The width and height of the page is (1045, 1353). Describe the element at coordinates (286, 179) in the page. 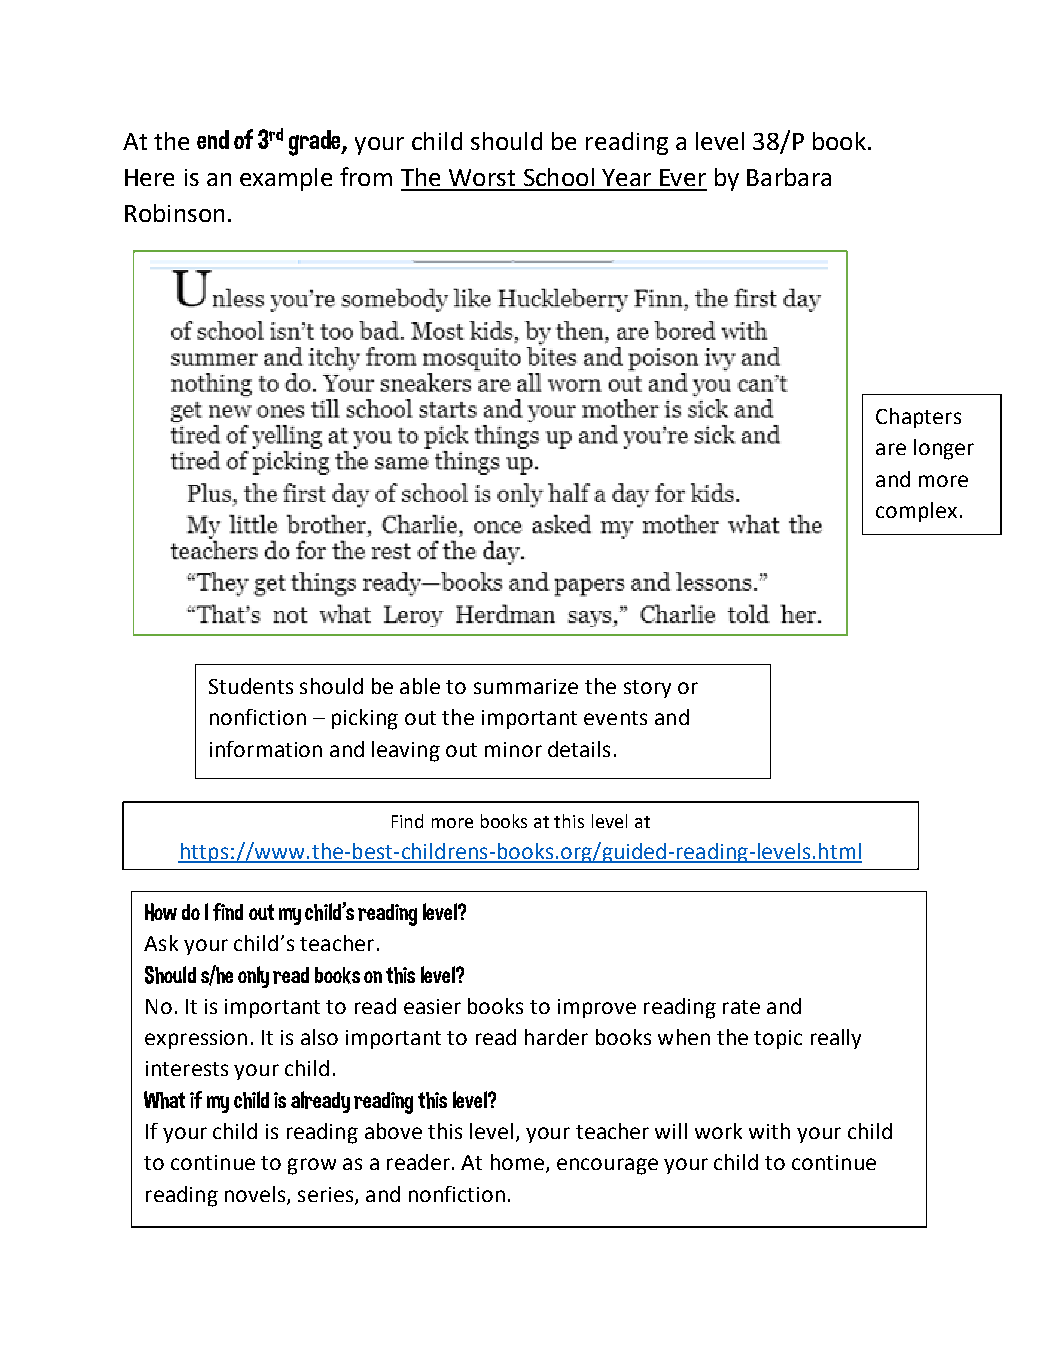

I see `example` at that location.
